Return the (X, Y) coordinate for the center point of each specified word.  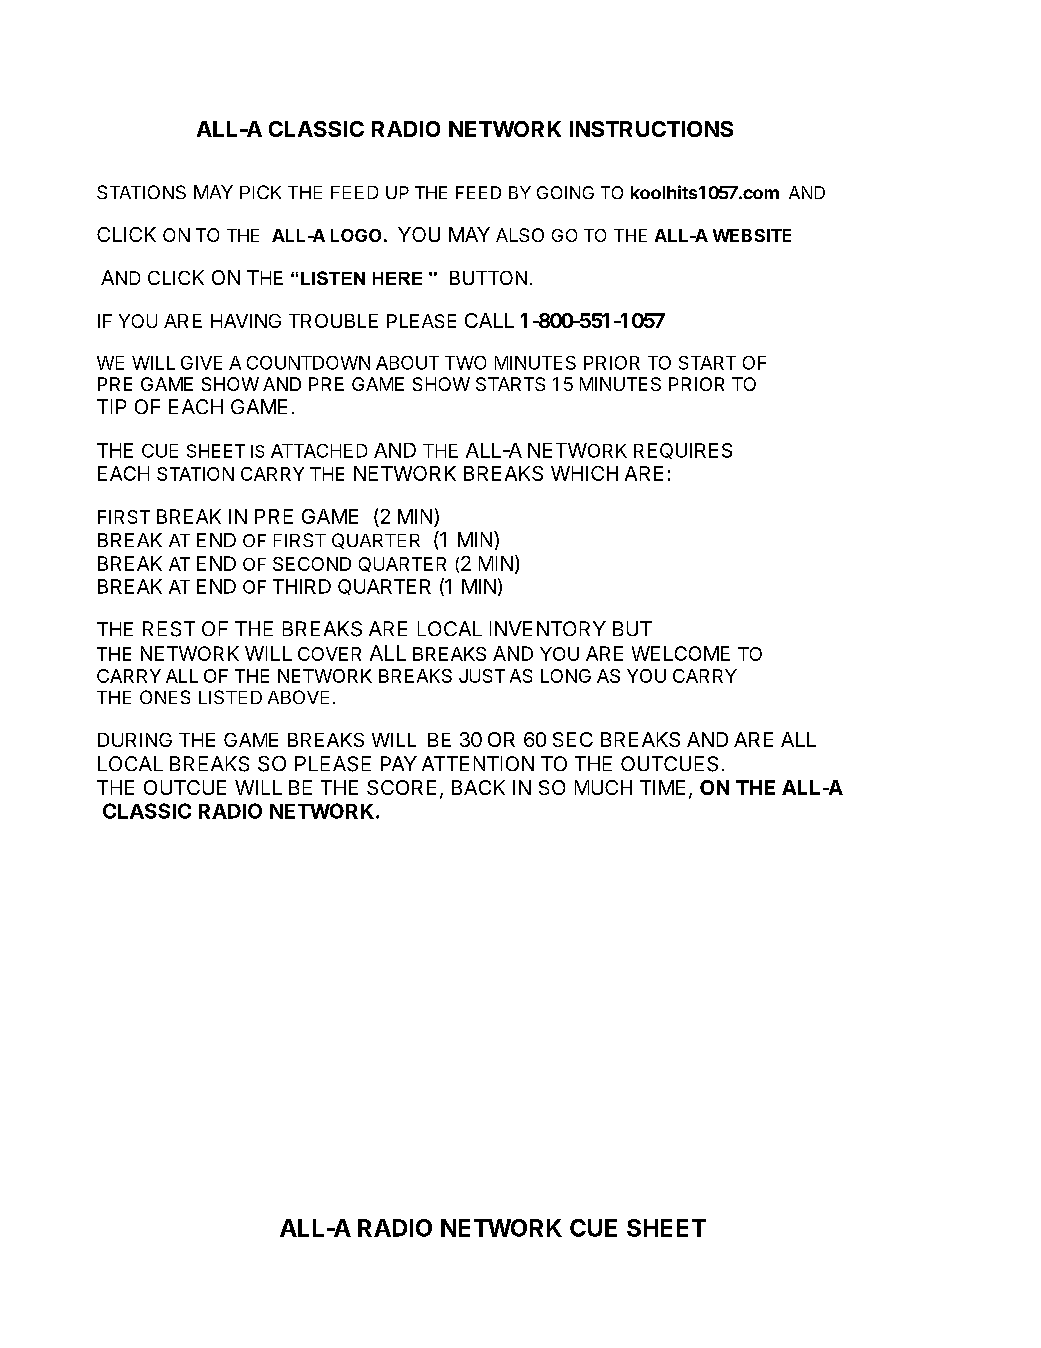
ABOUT (407, 363)
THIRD (302, 586)
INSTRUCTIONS (651, 129)
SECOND (312, 564)
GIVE (201, 363)
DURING (135, 740)
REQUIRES (683, 451)
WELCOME (681, 653)
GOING (565, 192)
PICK (260, 192)
